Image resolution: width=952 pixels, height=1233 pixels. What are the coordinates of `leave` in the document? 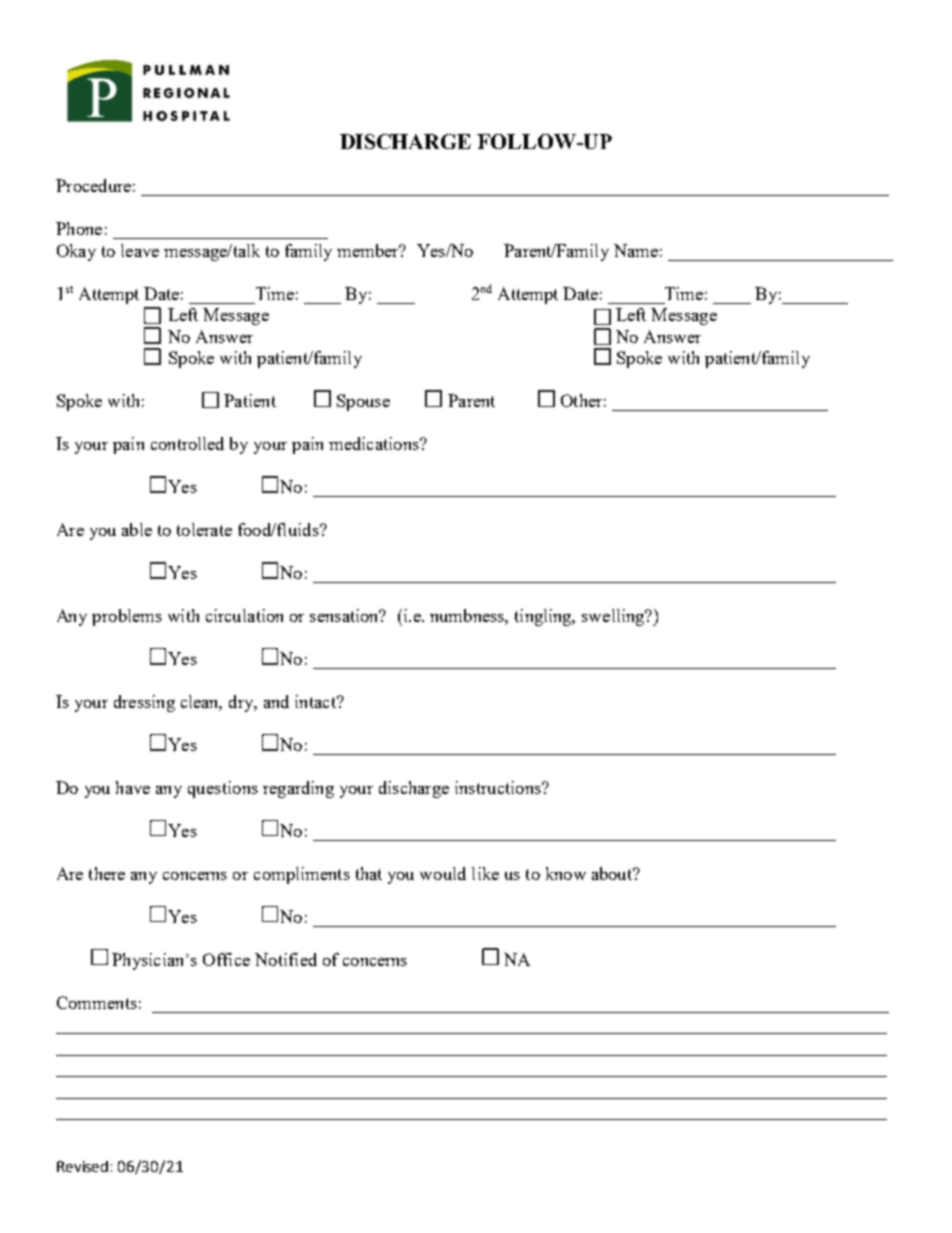 It's located at (140, 250).
